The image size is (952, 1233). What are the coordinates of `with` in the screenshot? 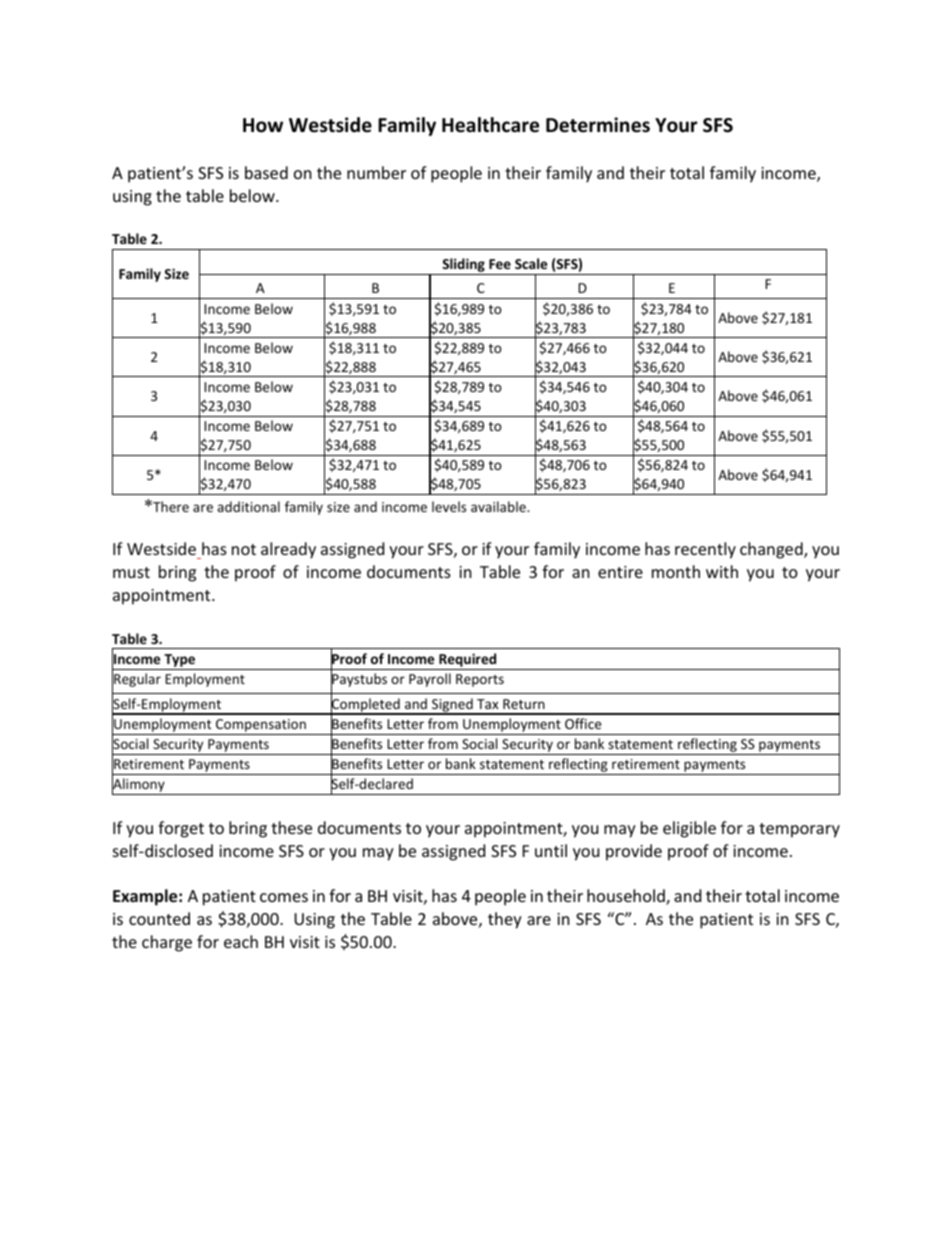 It's located at (722, 571).
